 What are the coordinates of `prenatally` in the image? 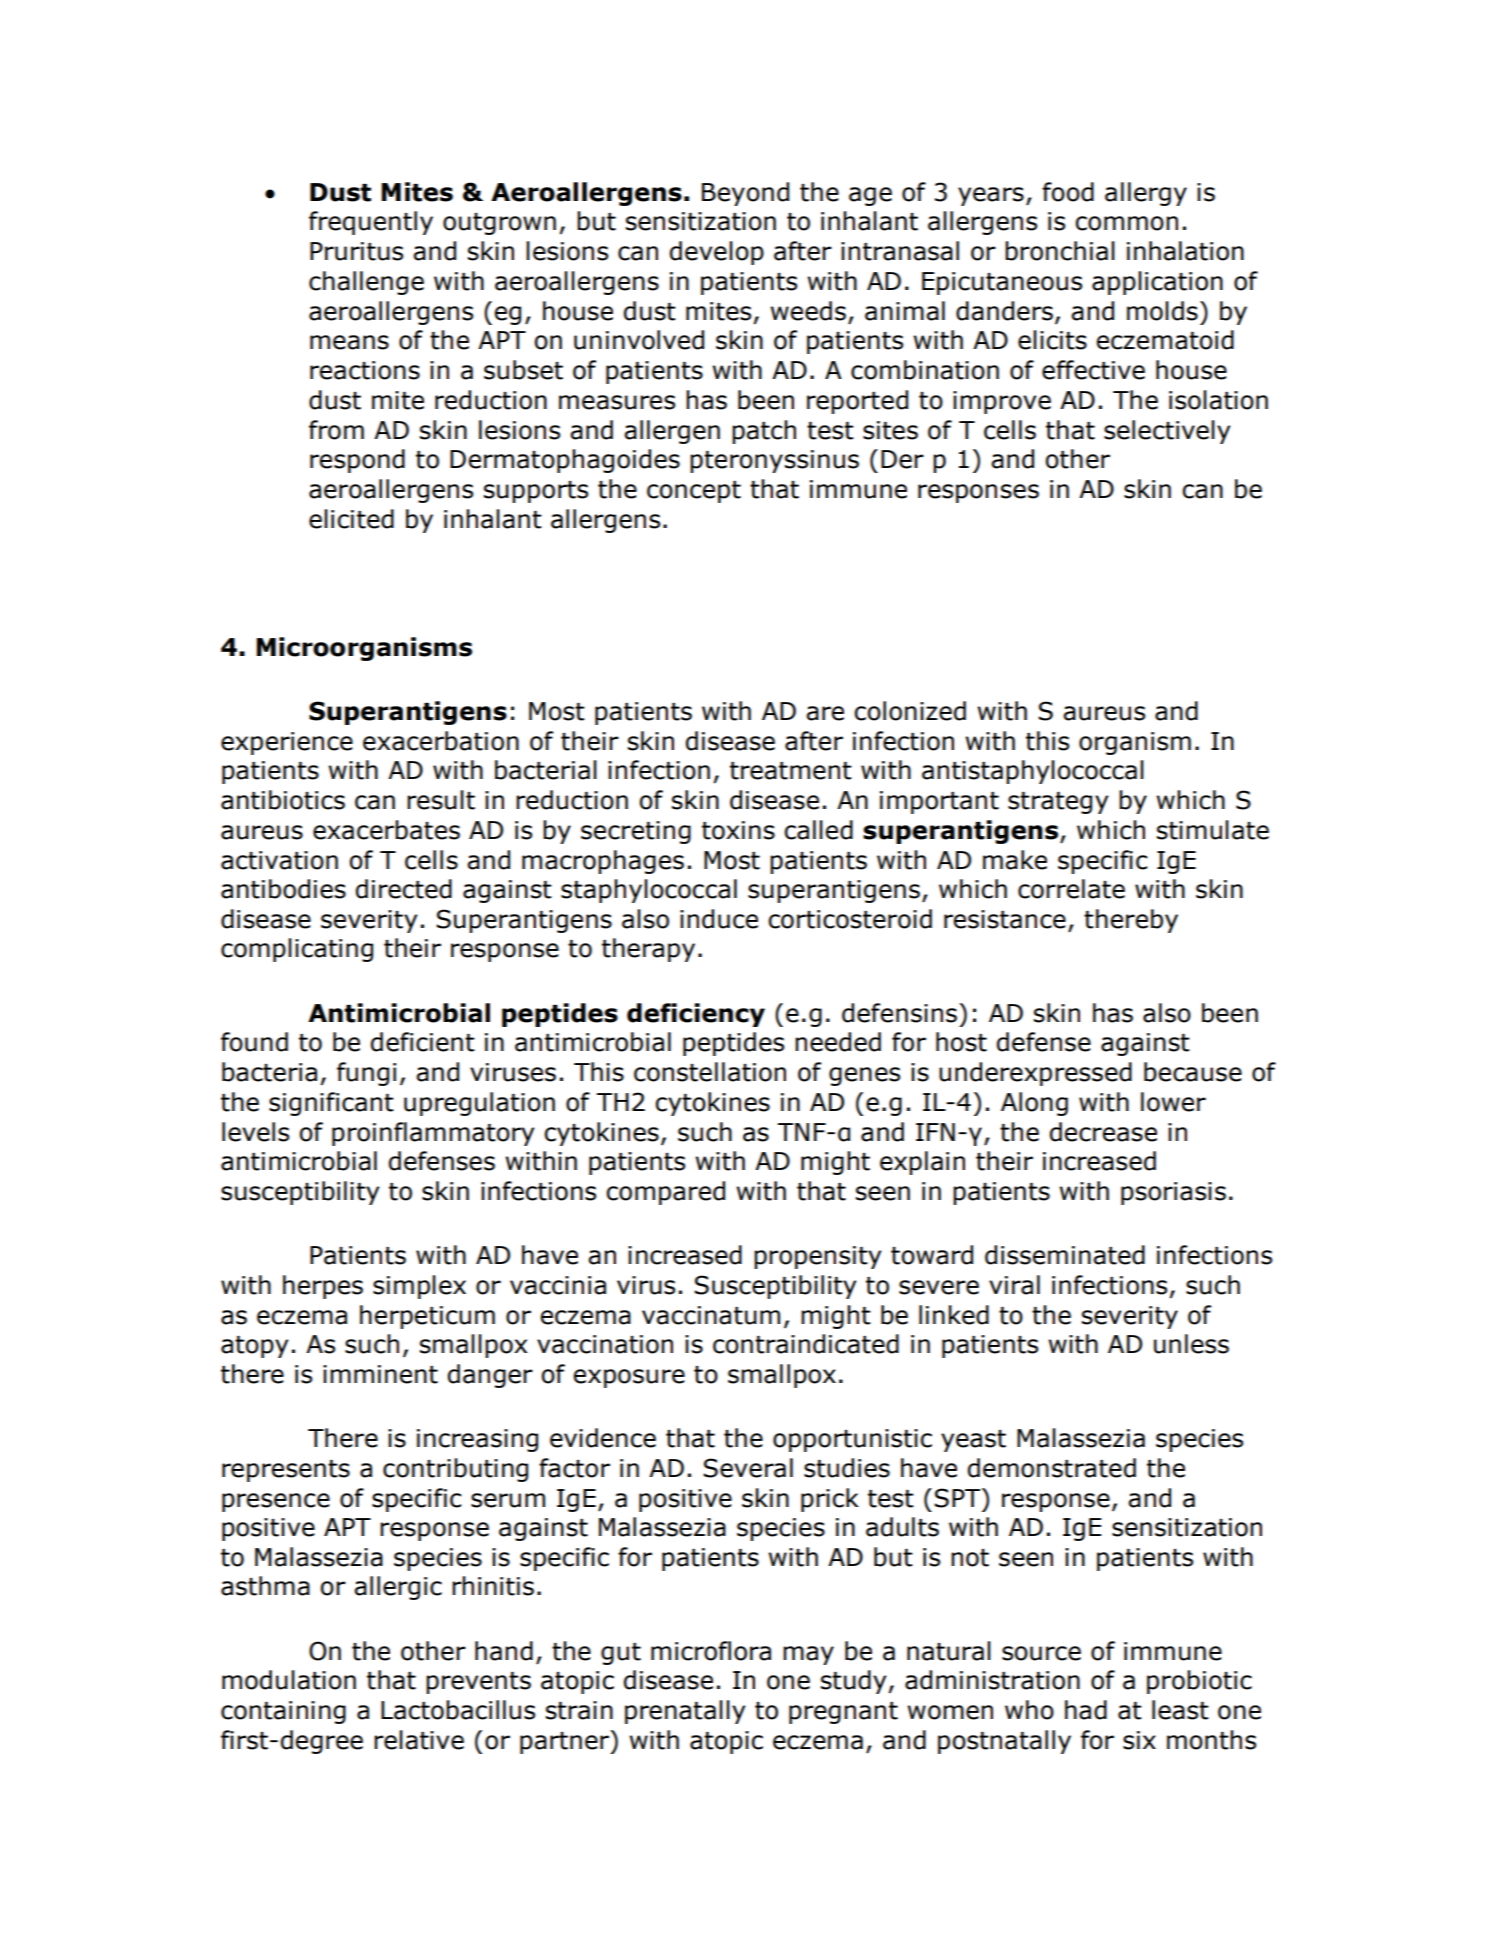 It's located at (685, 1712).
